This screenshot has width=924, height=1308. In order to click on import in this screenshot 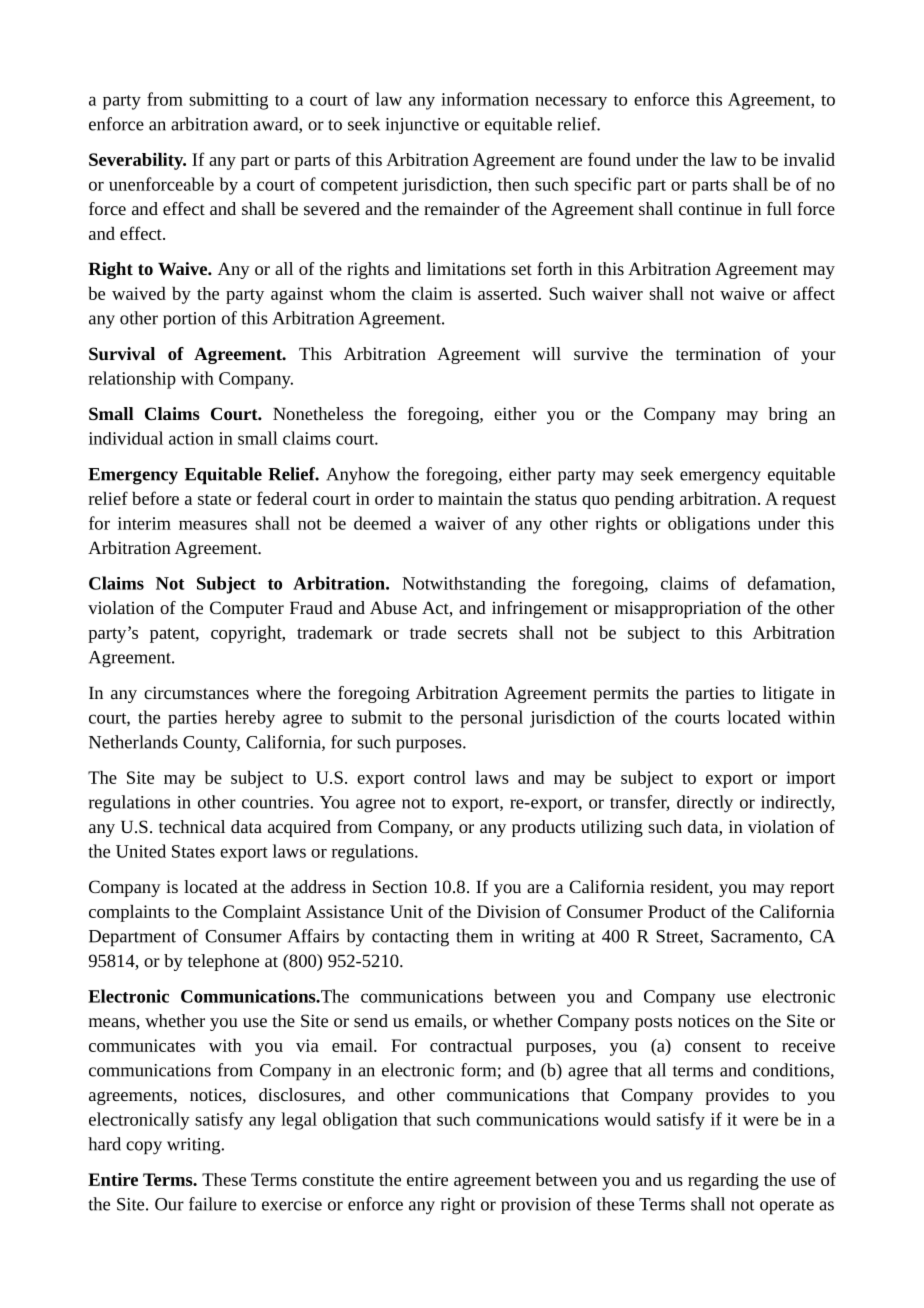, I will do `click(810, 779)`.
